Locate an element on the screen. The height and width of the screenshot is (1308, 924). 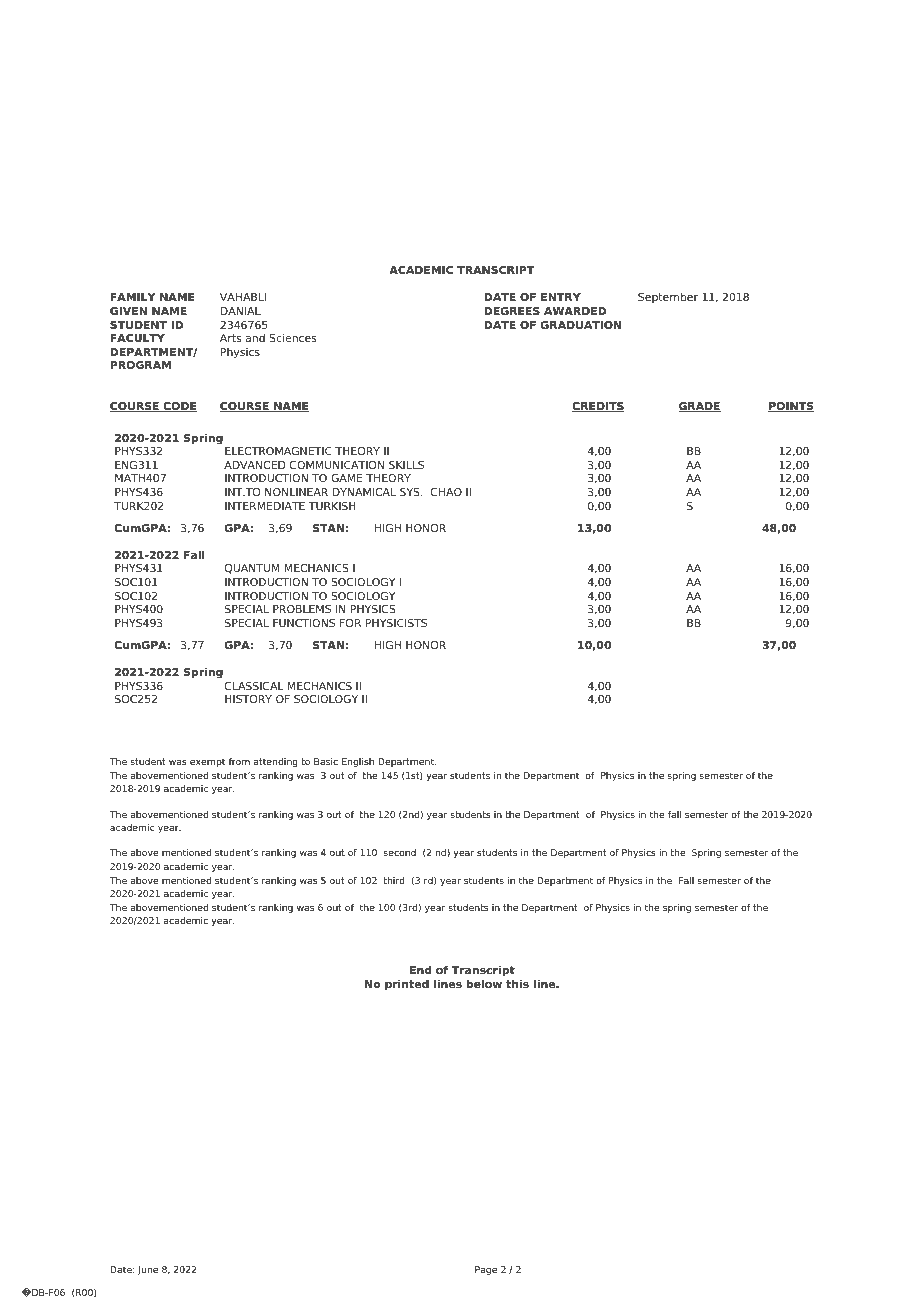
Arts is located at coordinates (230, 338).
